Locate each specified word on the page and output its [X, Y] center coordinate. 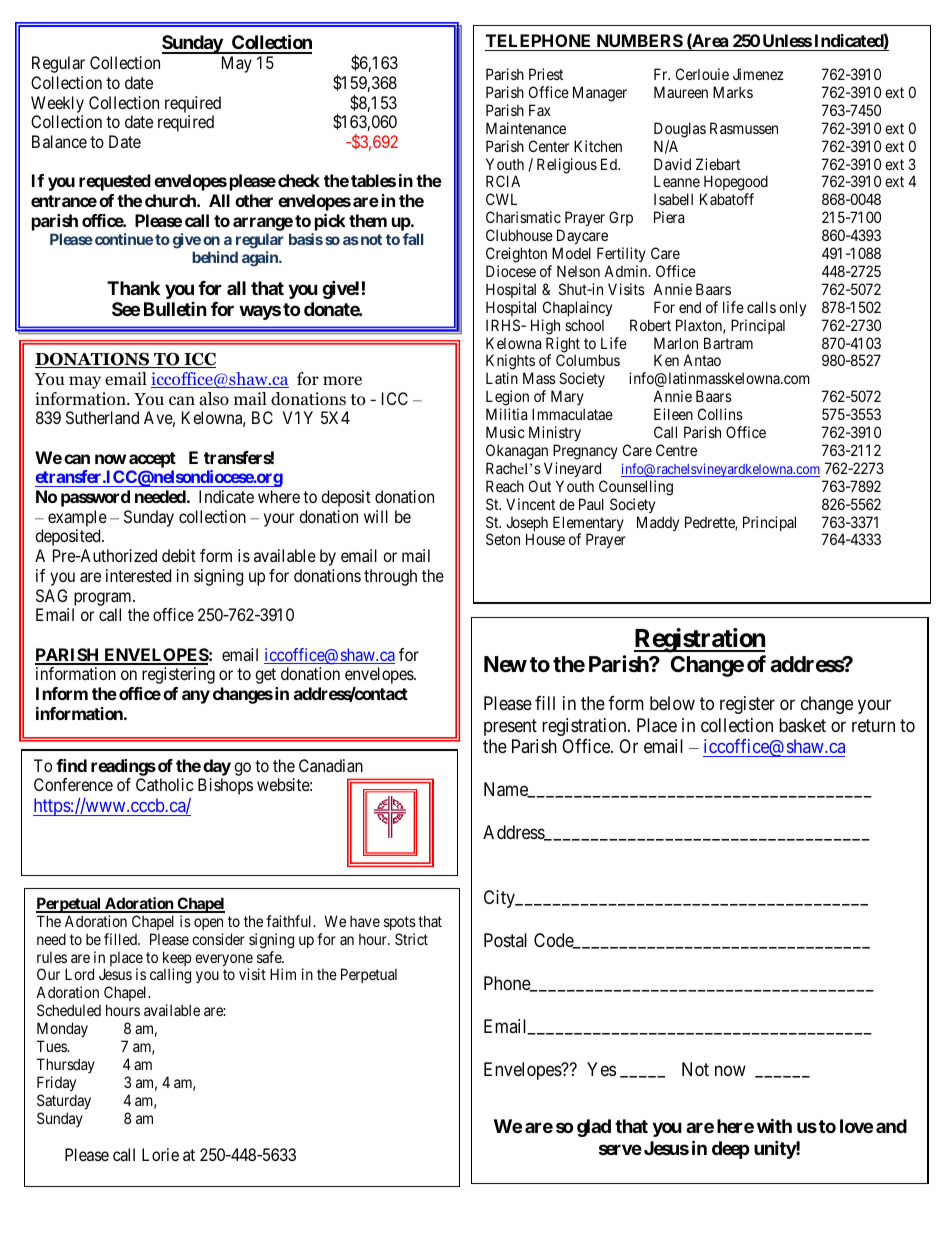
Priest [546, 74]
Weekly [57, 104]
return [873, 725]
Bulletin [175, 309]
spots [400, 923]
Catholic [165, 784]
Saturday [64, 1101]
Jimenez [758, 74]
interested [138, 575]
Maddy [658, 523]
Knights [510, 363]
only [792, 308]
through [390, 577]
